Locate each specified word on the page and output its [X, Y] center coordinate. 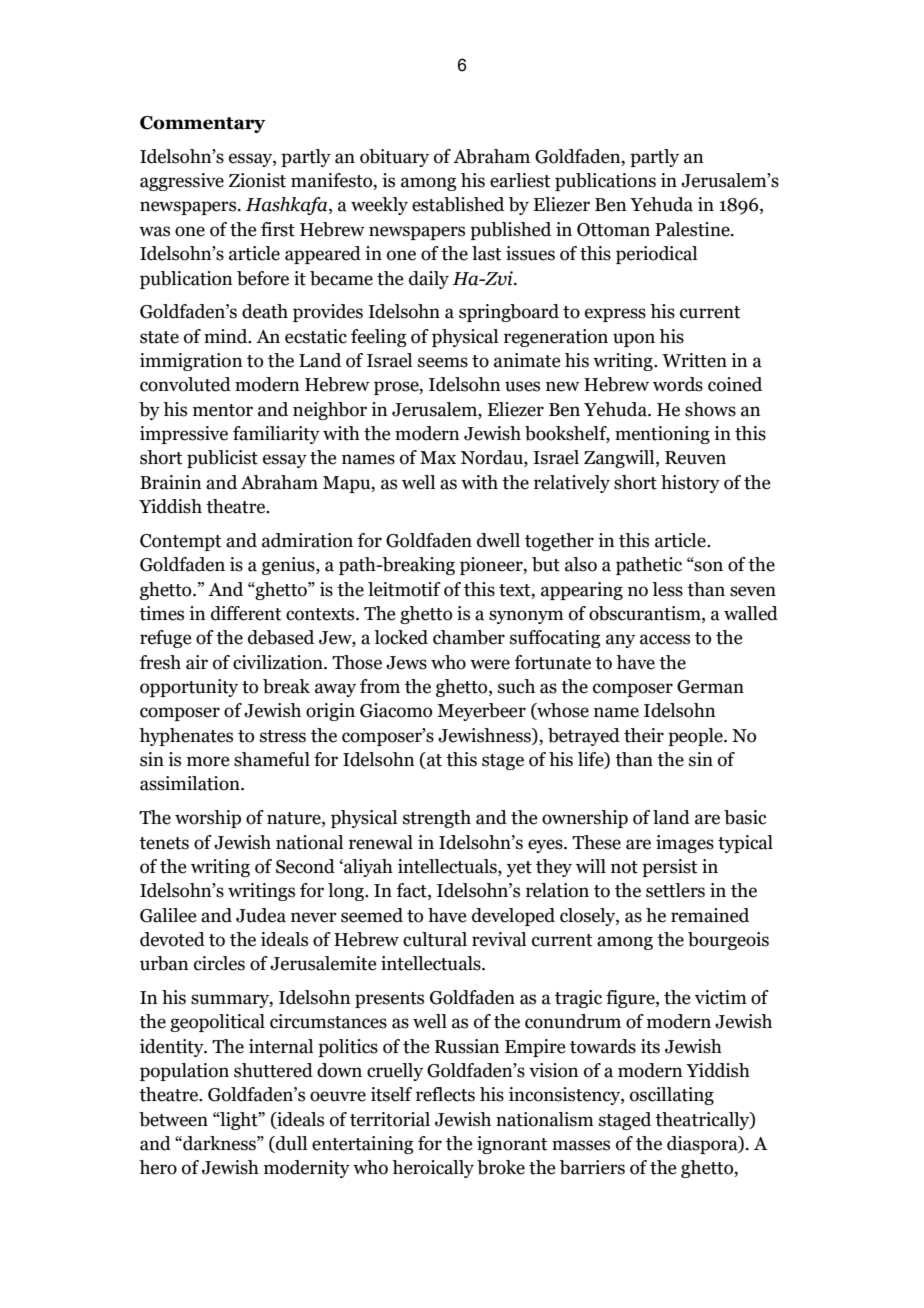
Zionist [257, 180]
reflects [445, 1094]
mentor [223, 410]
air [197, 662]
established [458, 204]
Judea [261, 915]
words [678, 384]
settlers [675, 890]
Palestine [693, 229]
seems [443, 362]
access [665, 639]
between [173, 1119]
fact [412, 891]
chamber [469, 637]
